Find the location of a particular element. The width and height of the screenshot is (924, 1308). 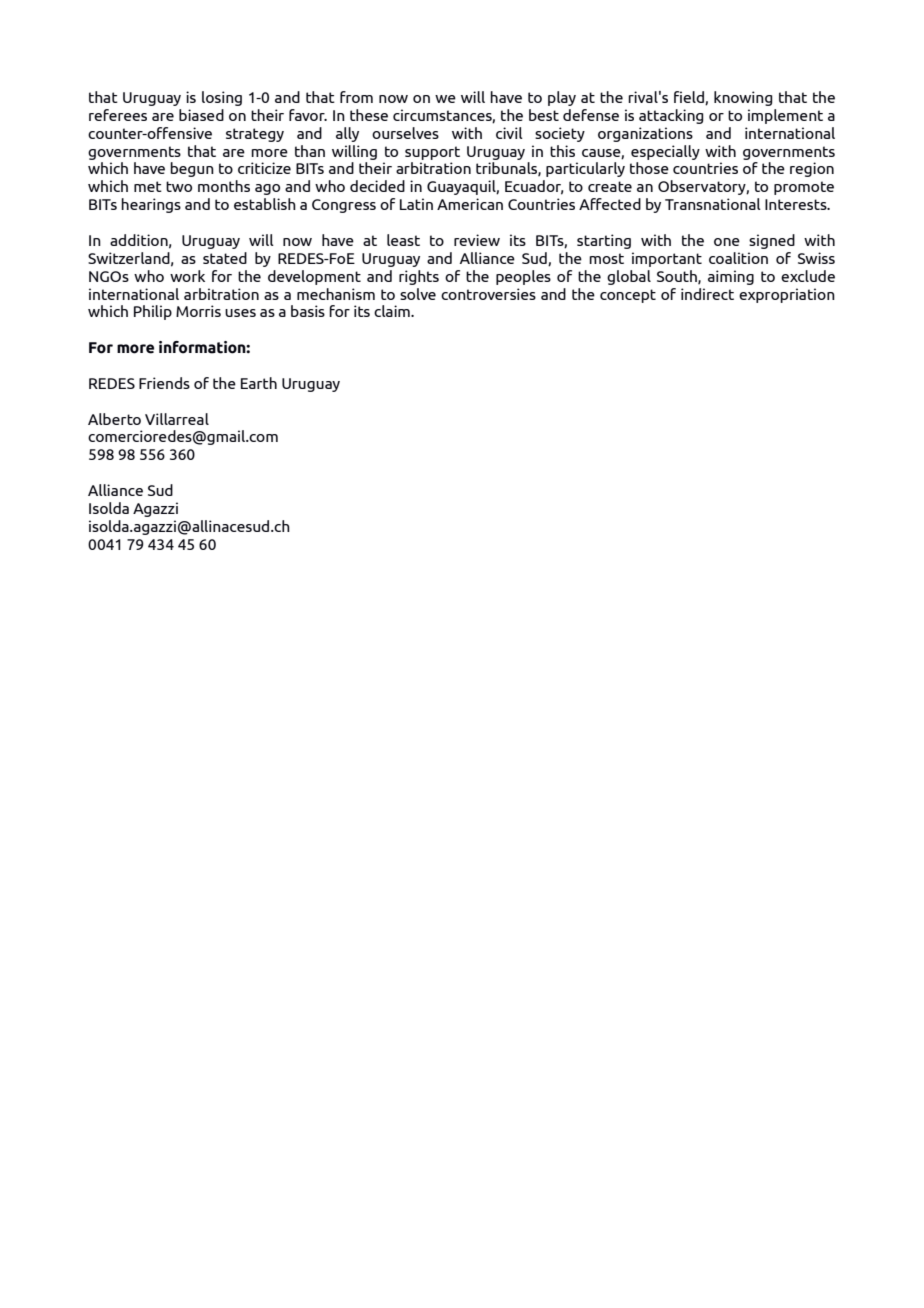

Earth is located at coordinates (259, 383).
